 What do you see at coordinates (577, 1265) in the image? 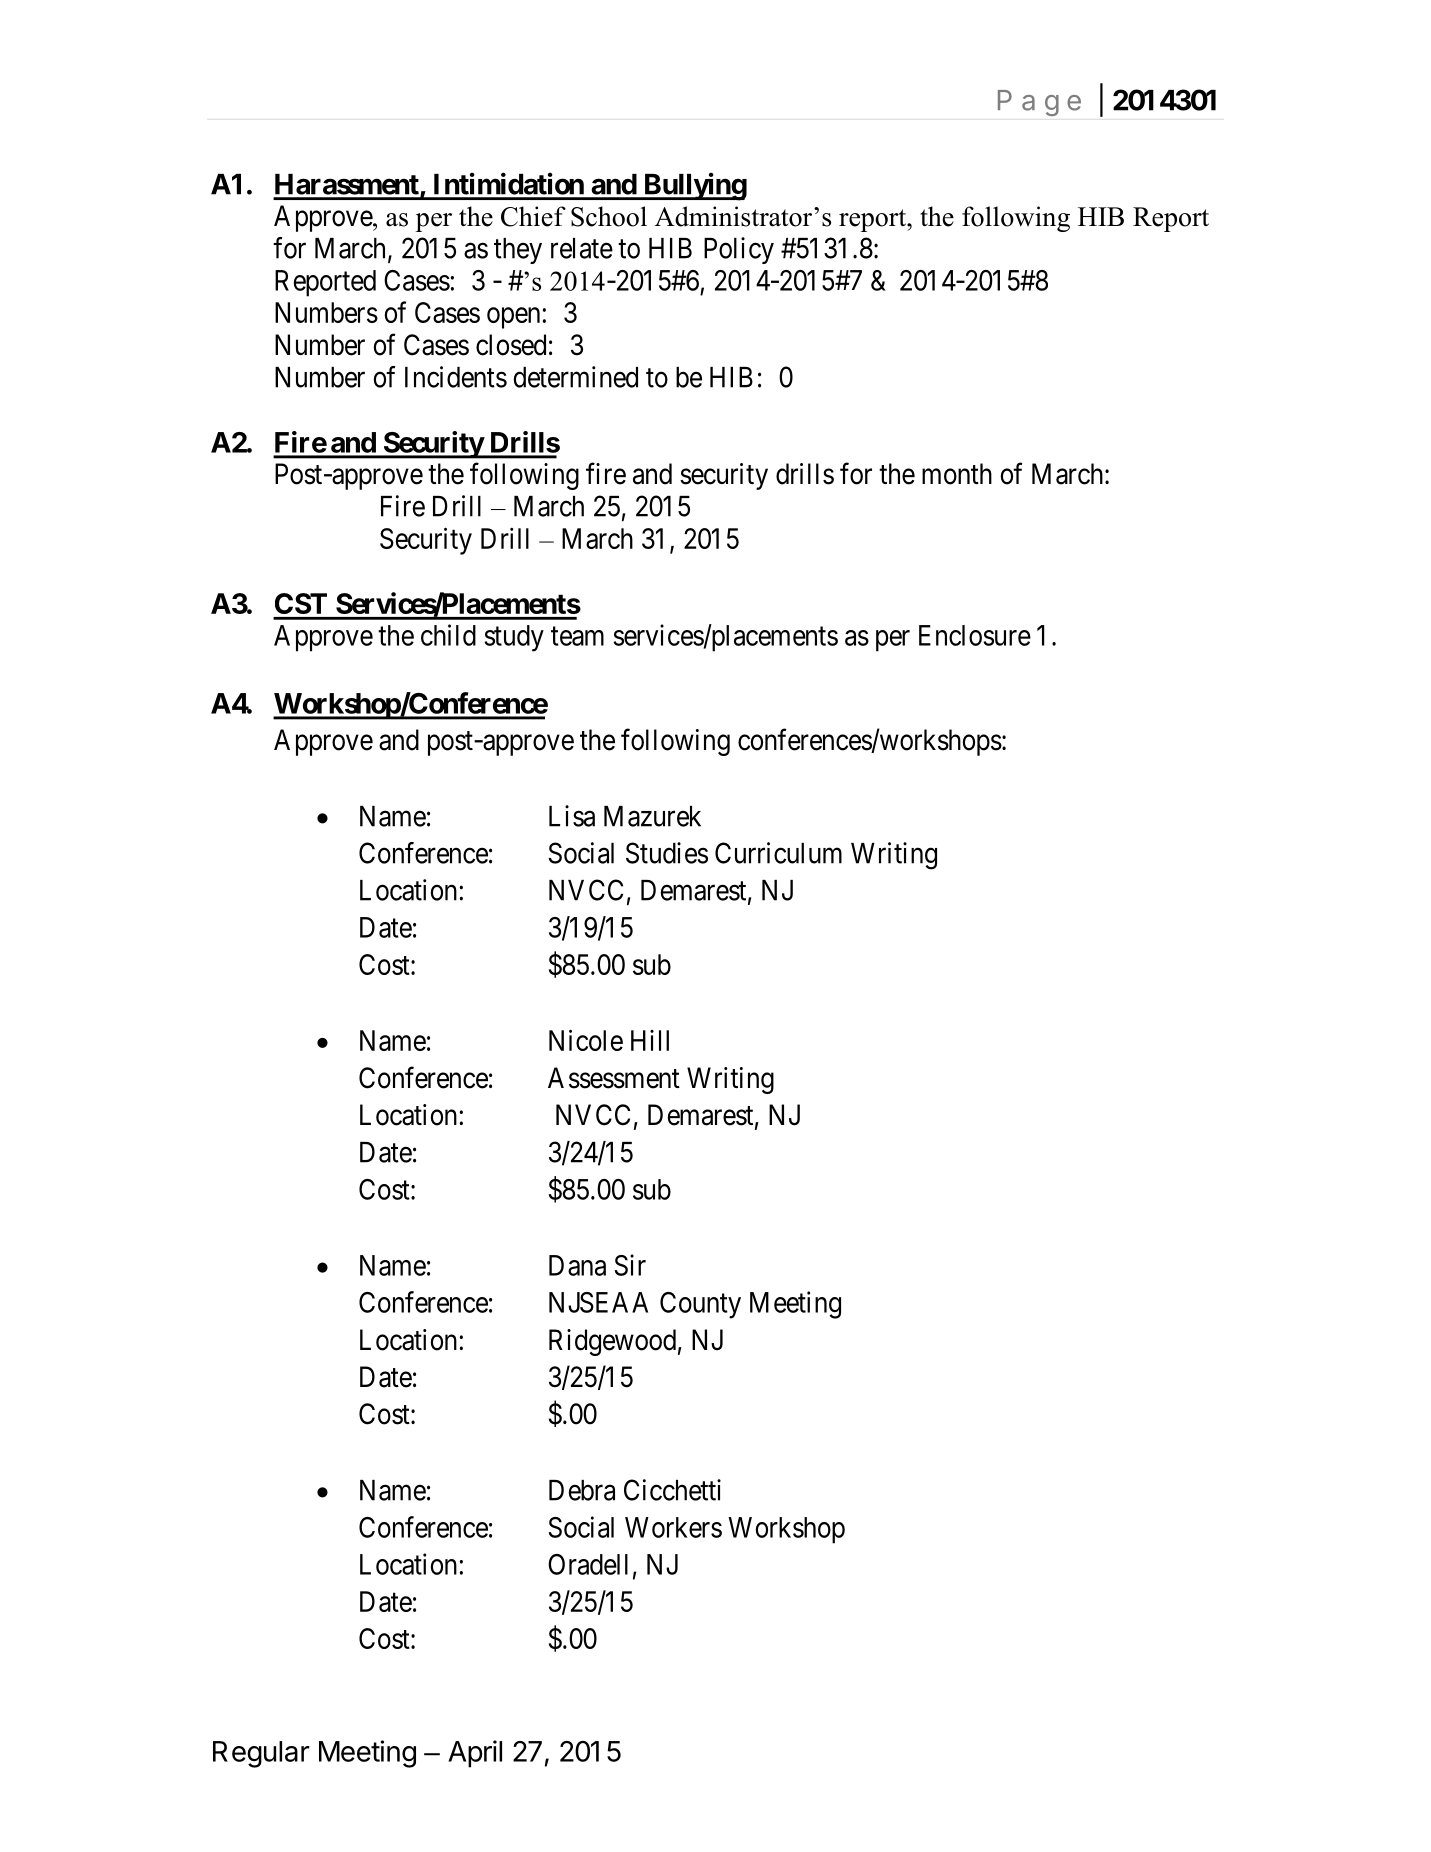
I see `Dana` at bounding box center [577, 1265].
